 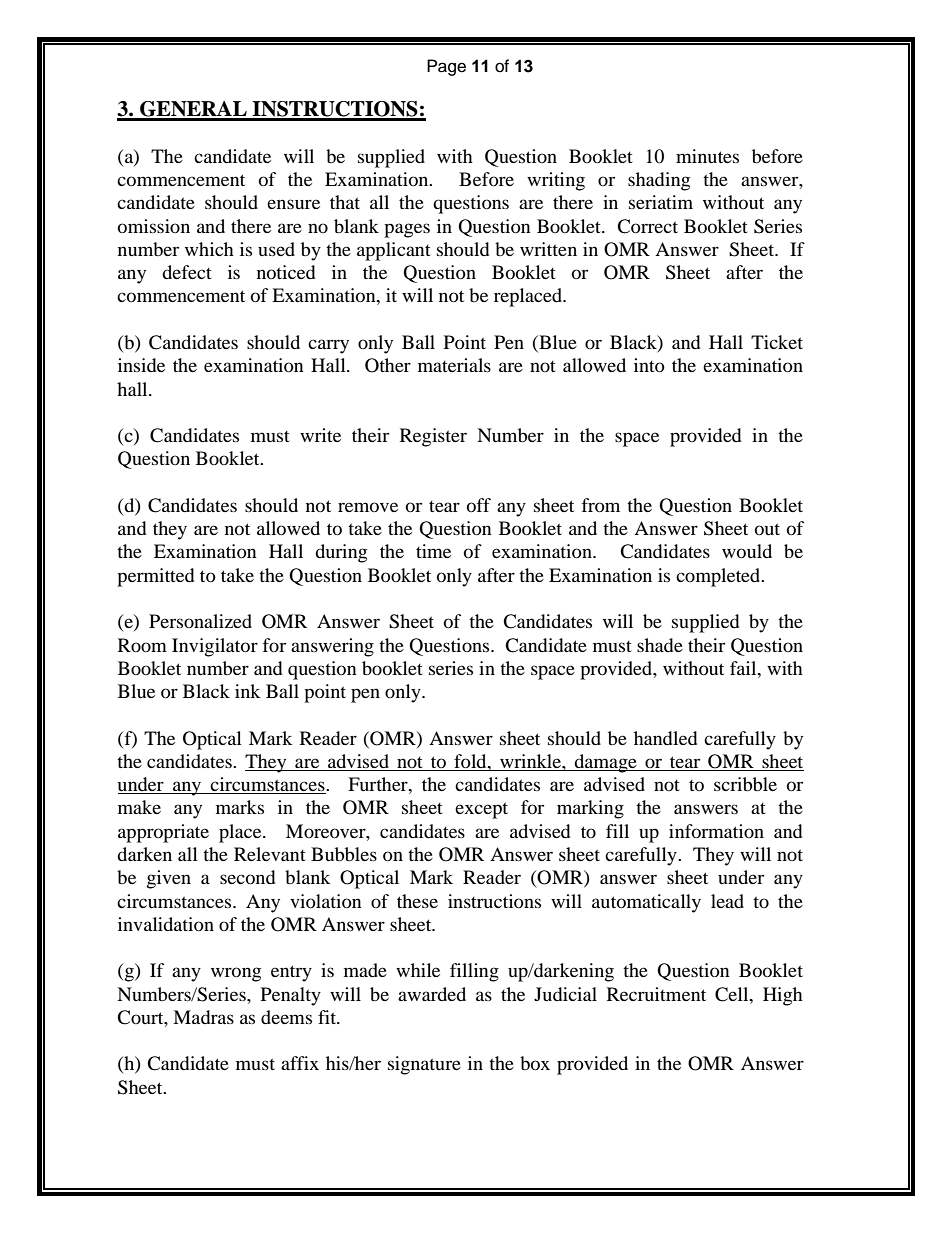 What do you see at coordinates (719, 577) in the screenshot?
I see `completed` at bounding box center [719, 577].
